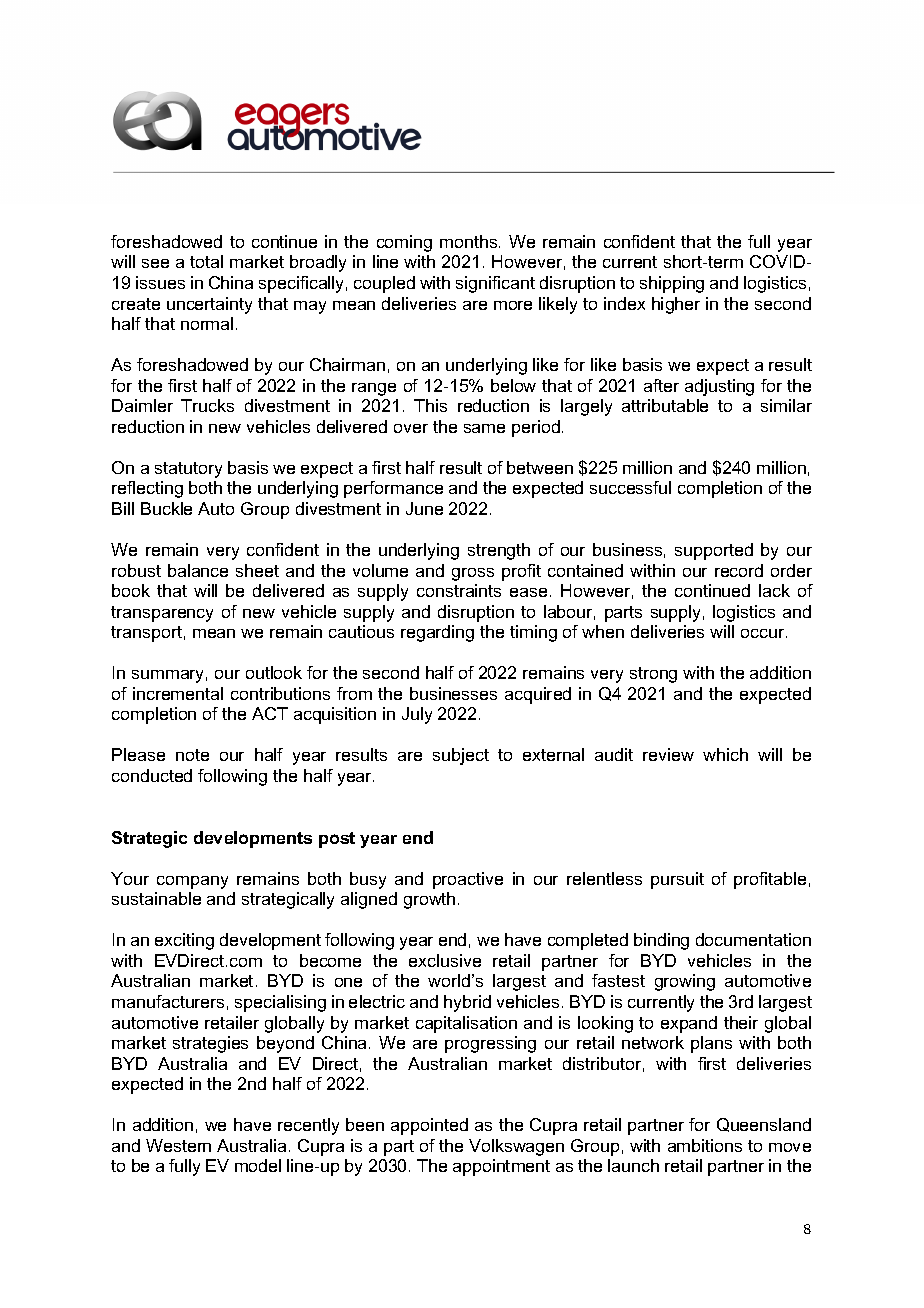 The image size is (924, 1308). I want to click on strong, so click(653, 675).
